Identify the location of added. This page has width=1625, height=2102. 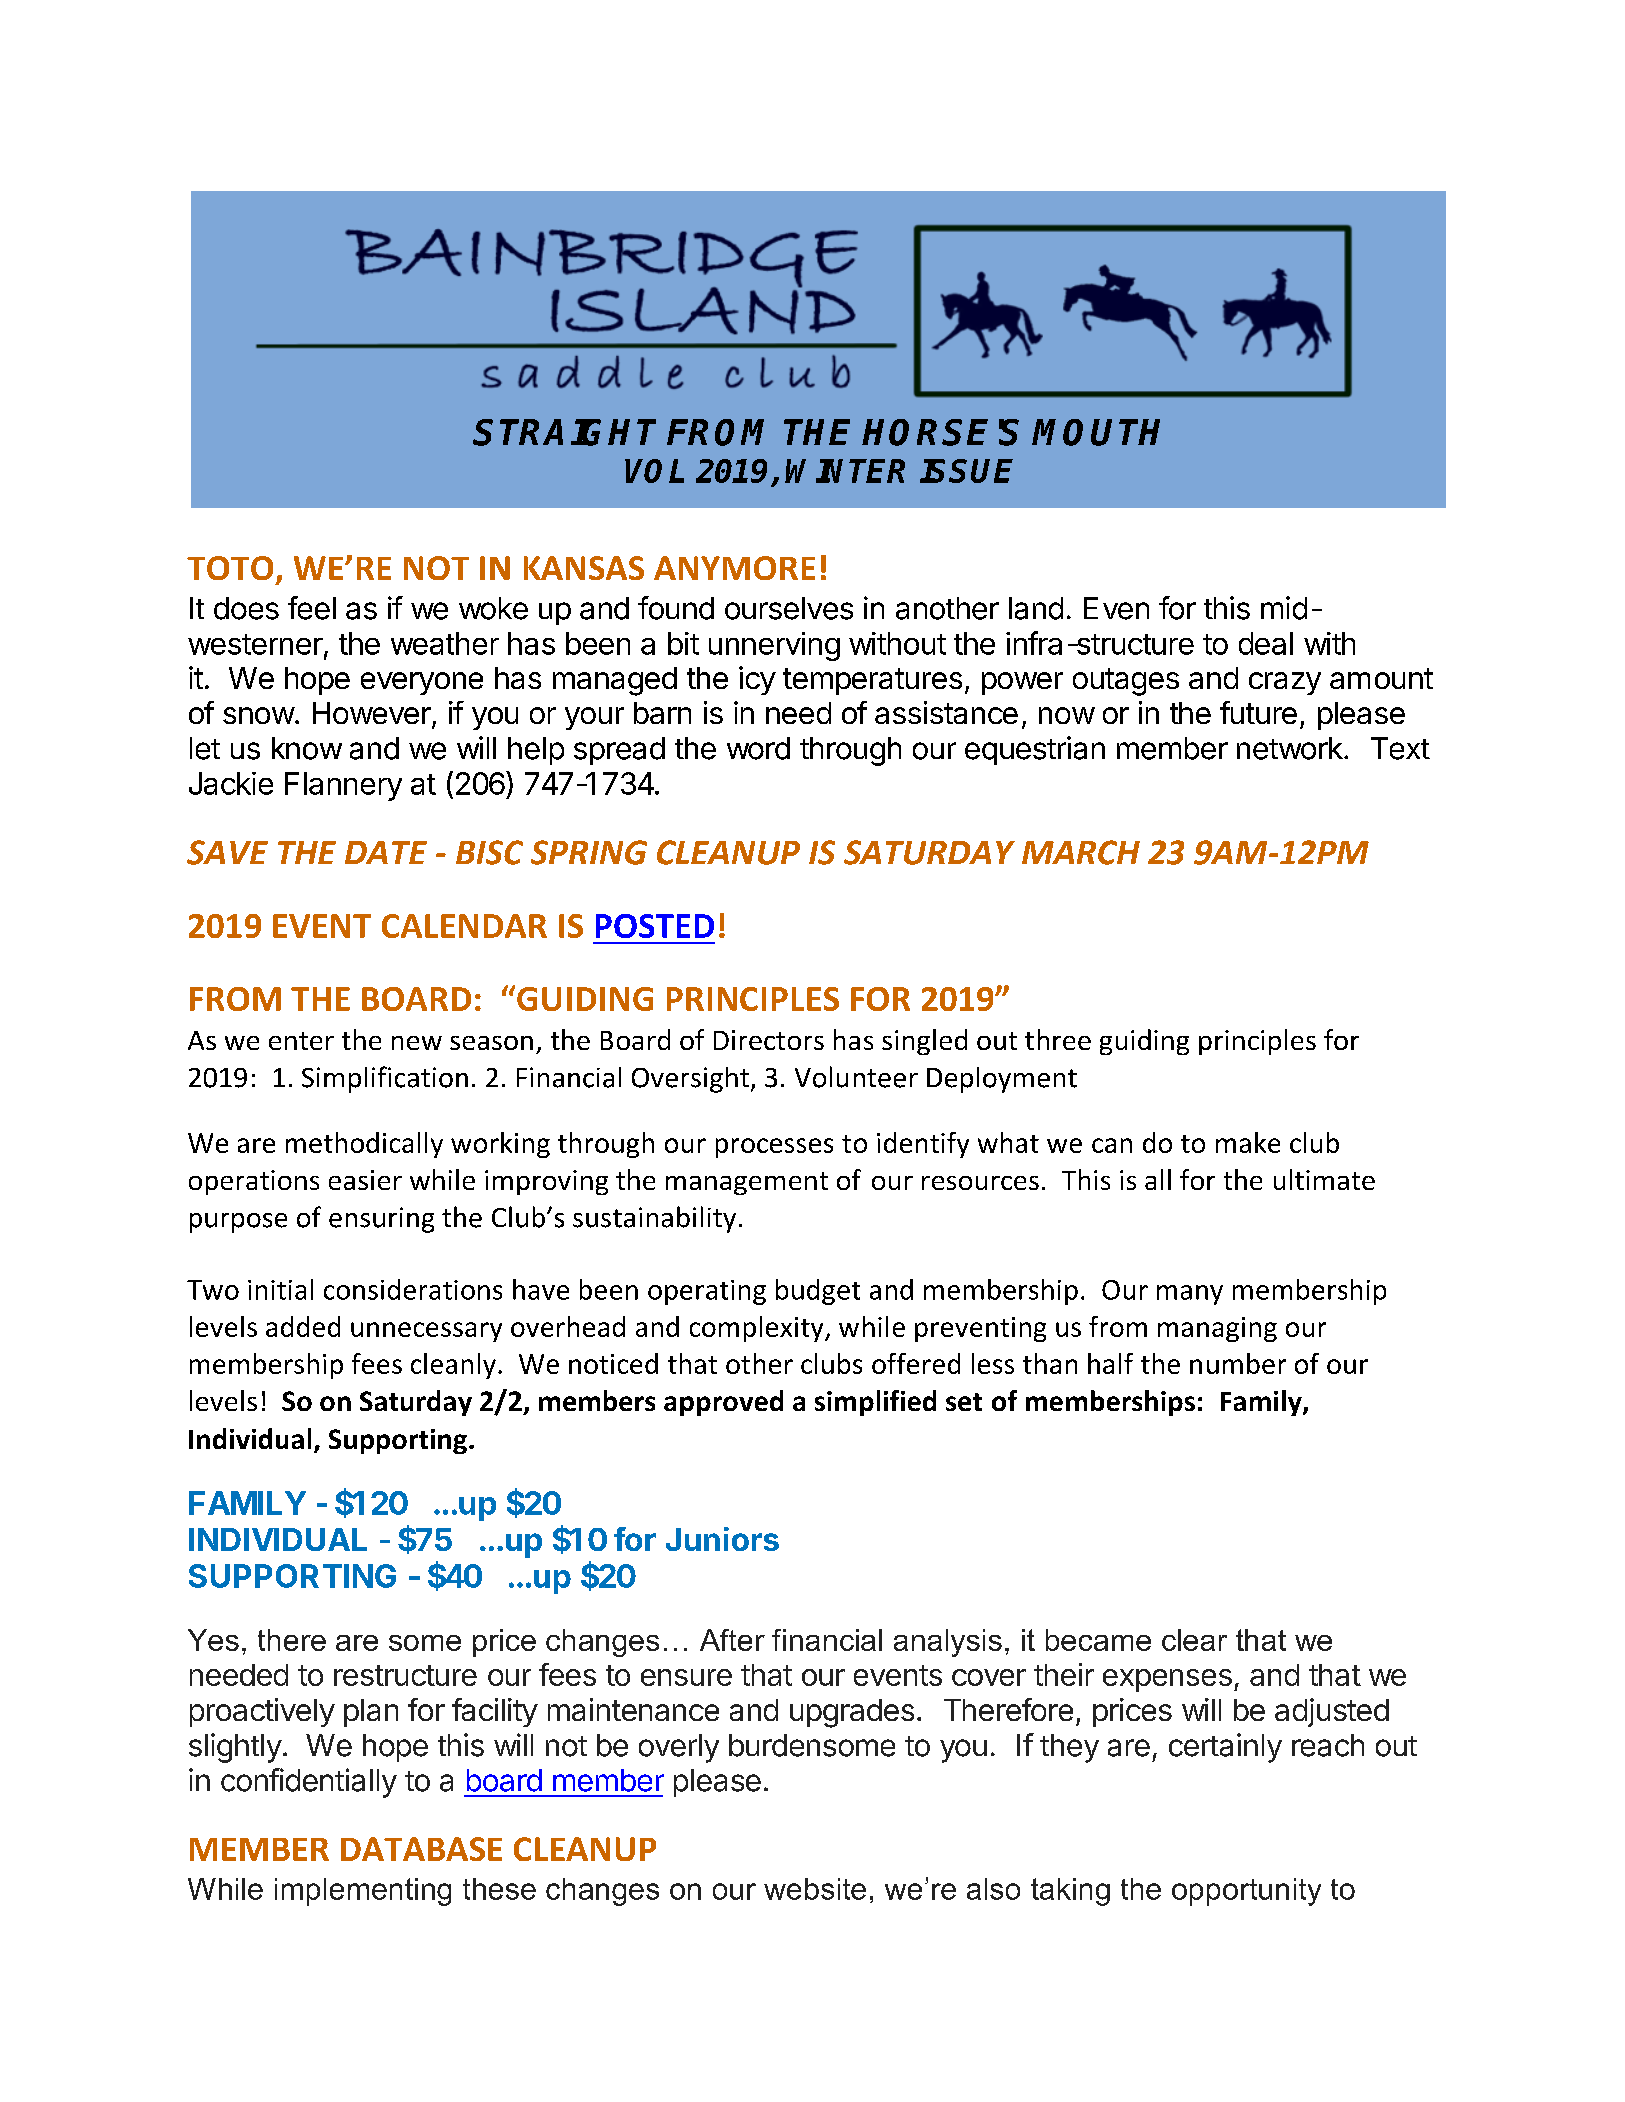
(303, 1326).
